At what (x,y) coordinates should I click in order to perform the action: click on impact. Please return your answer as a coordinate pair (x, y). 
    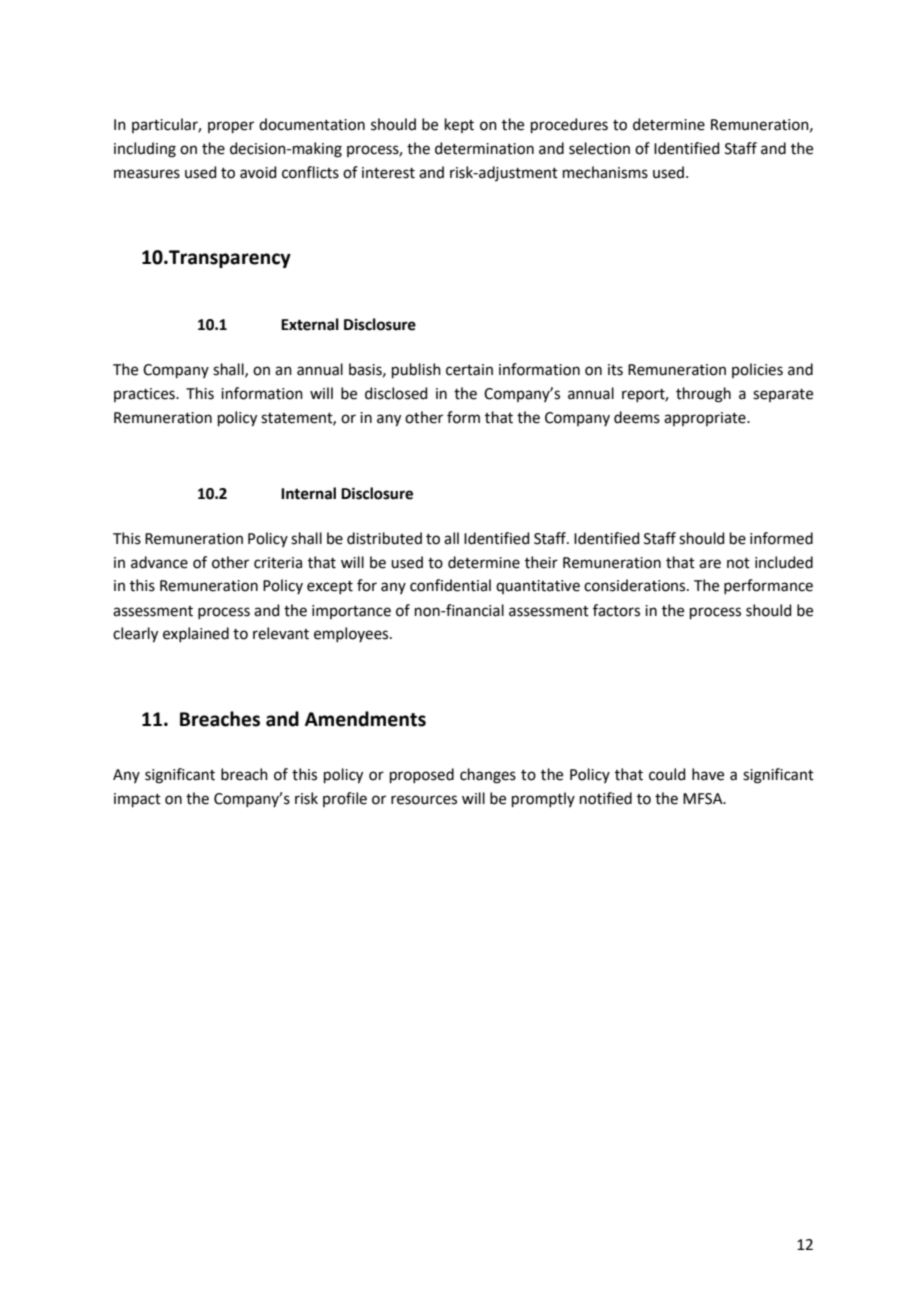
    Looking at the image, I should click on (137, 800).
